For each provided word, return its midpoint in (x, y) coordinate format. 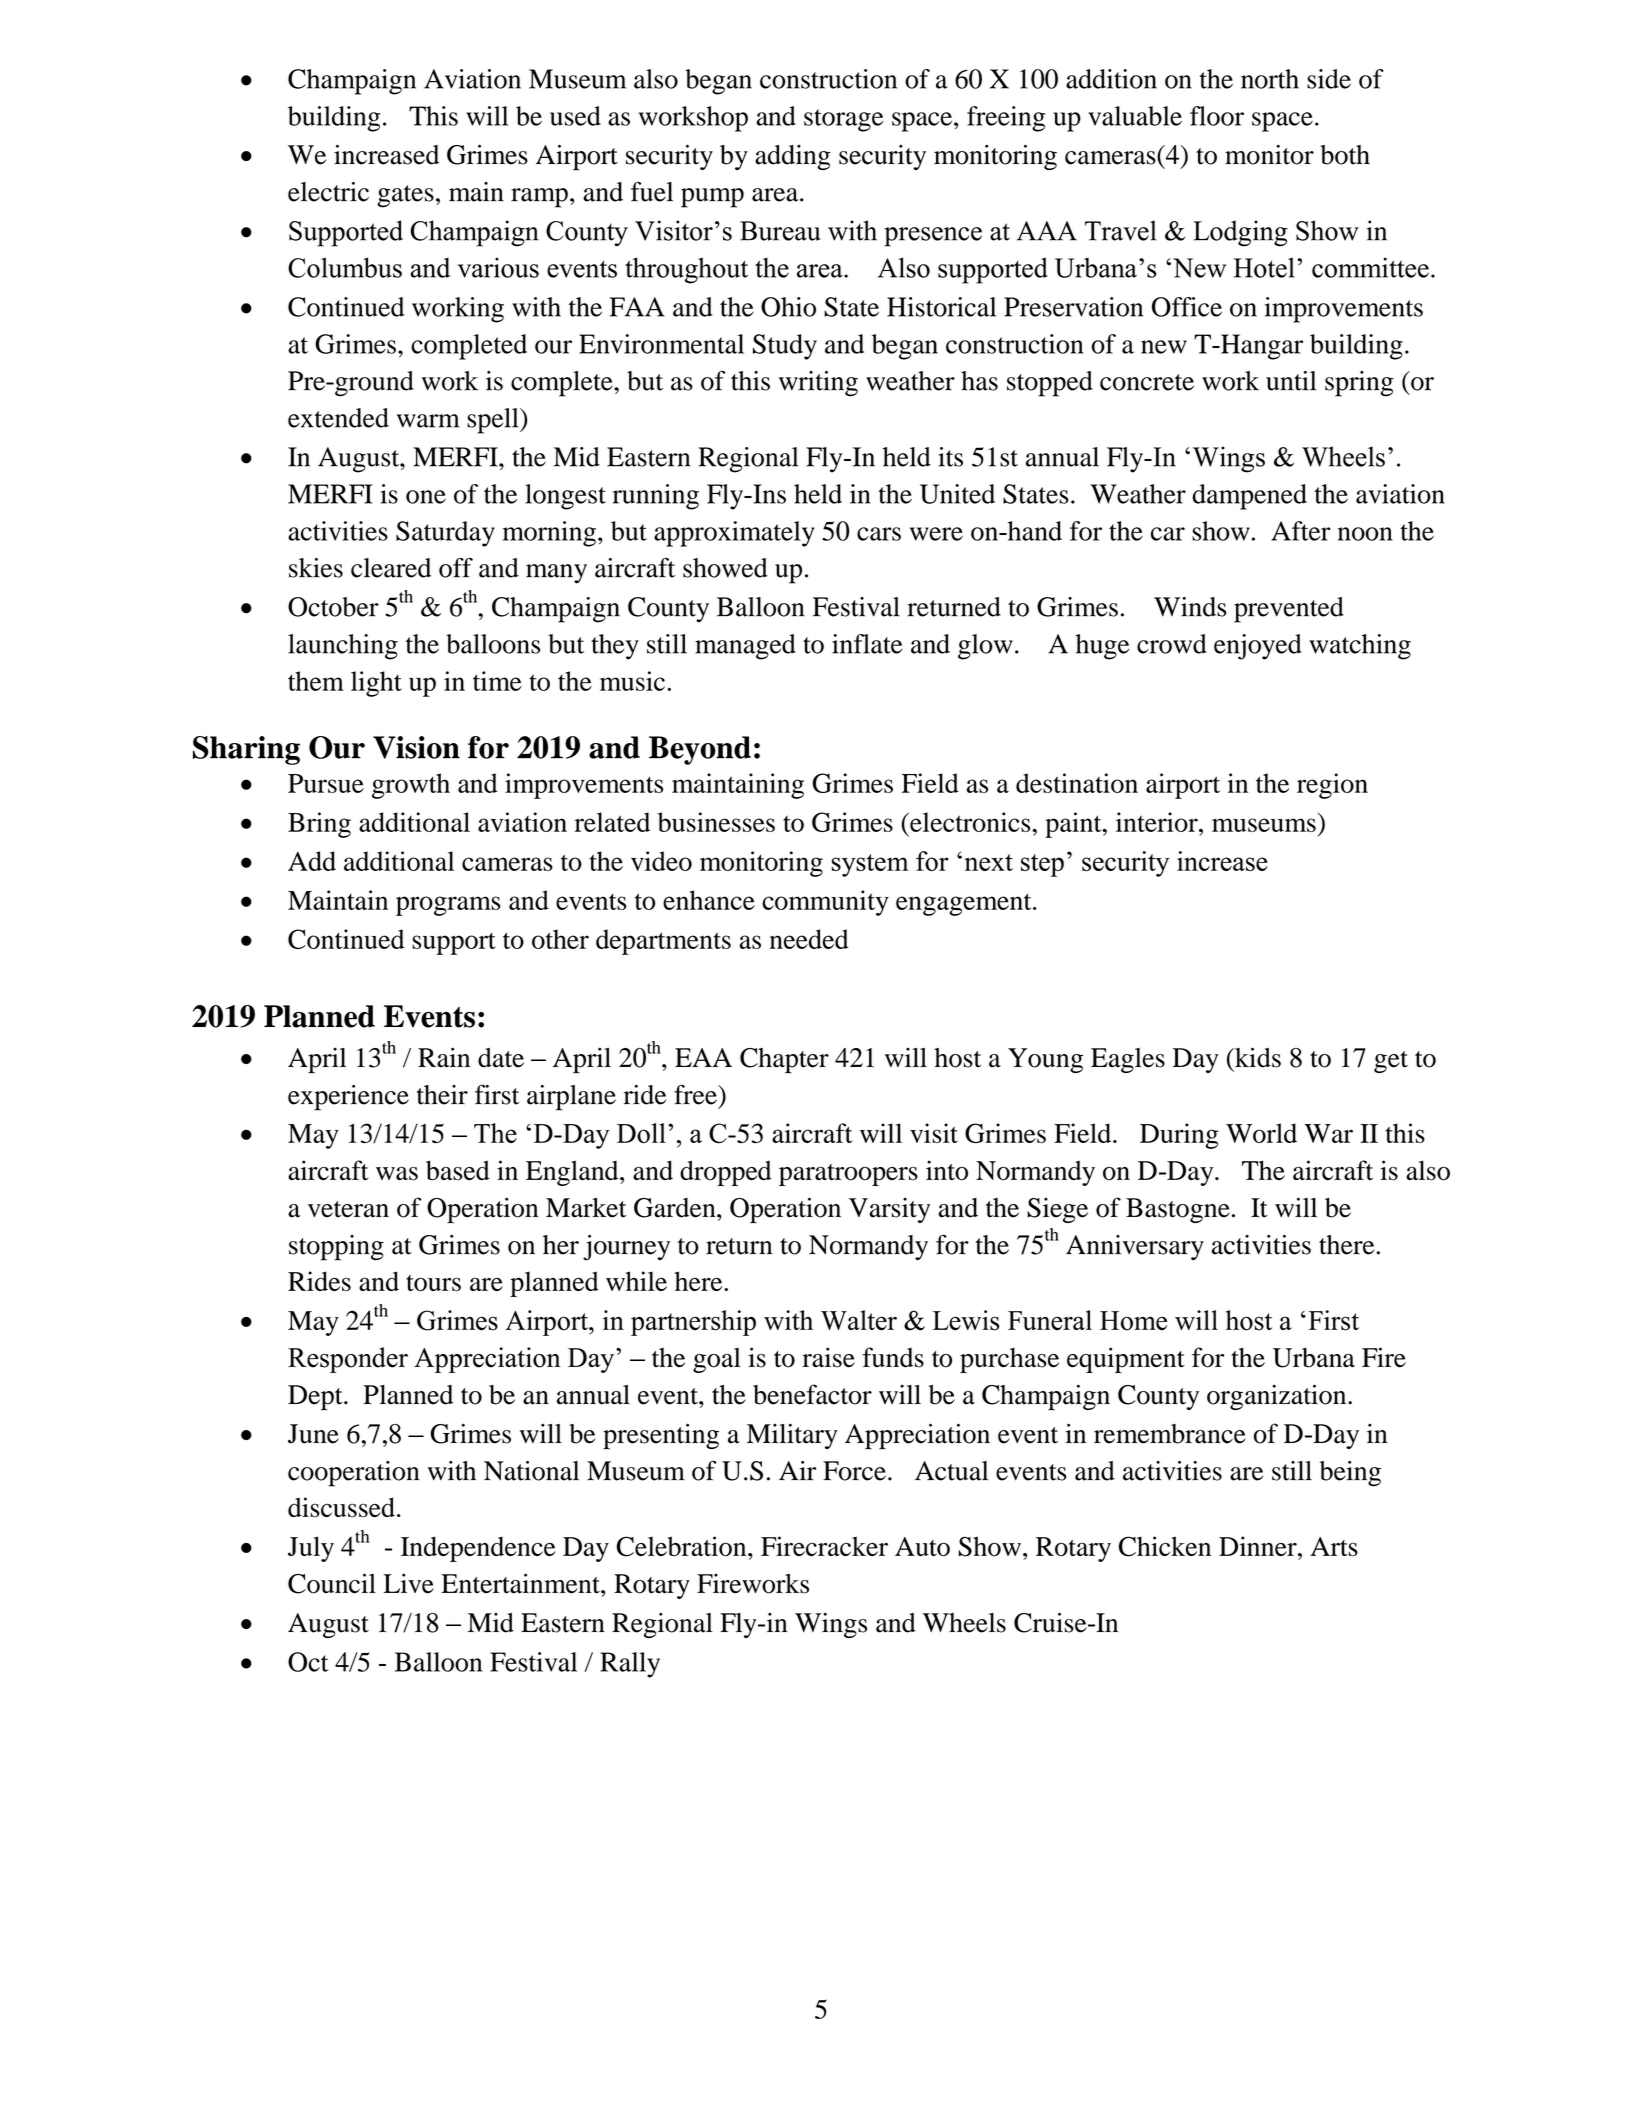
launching (343, 647)
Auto (922, 1547)
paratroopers (848, 1175)
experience (348, 1098)
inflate (867, 644)
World (1261, 1133)
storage (844, 120)
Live (408, 1583)
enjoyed (1258, 647)
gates (405, 196)
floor (1217, 116)
